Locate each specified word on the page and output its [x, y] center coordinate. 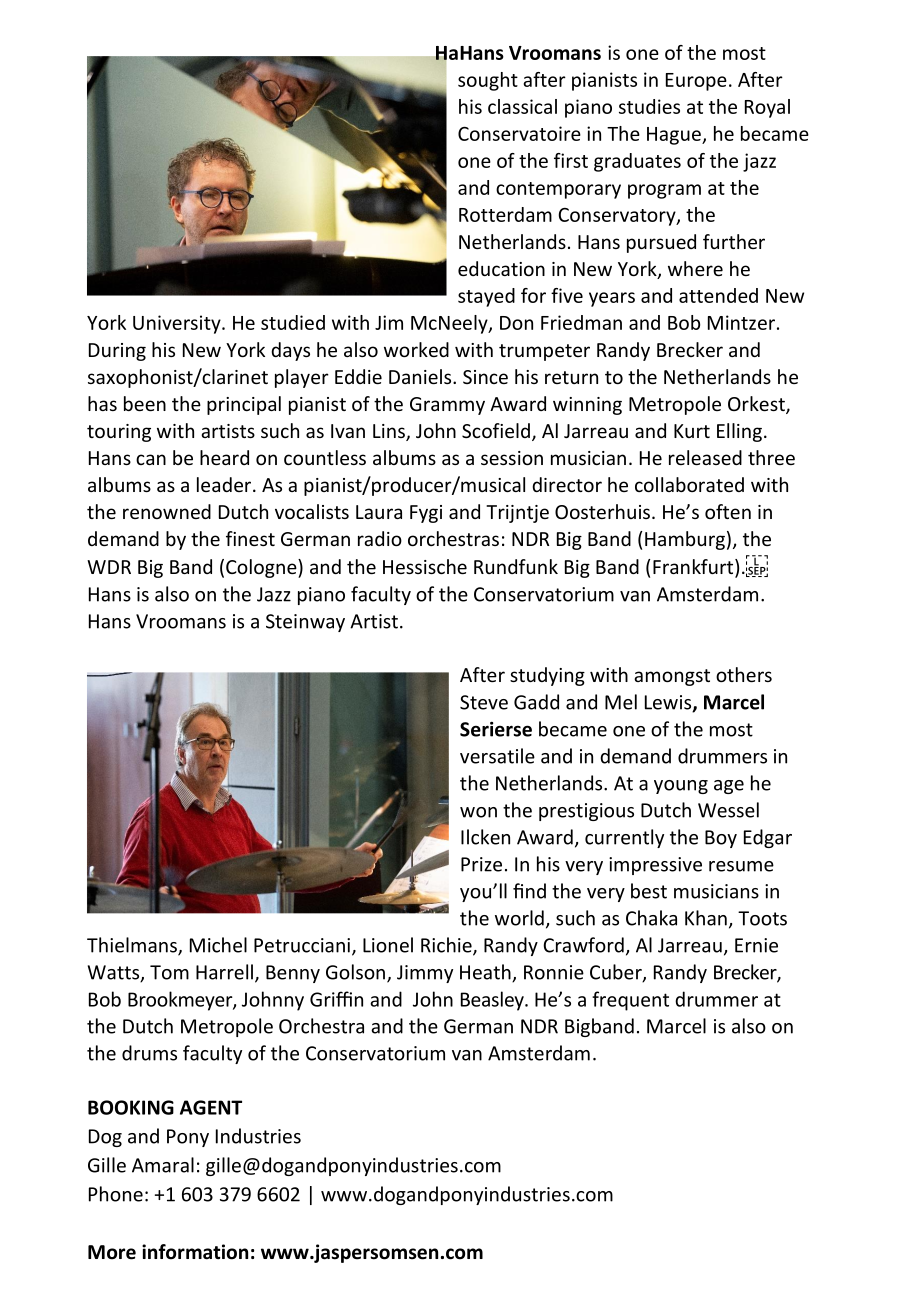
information [195, 1252]
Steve [484, 702]
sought [488, 81]
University [178, 324]
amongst [672, 677]
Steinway [305, 623]
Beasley [493, 1001]
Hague [675, 136]
